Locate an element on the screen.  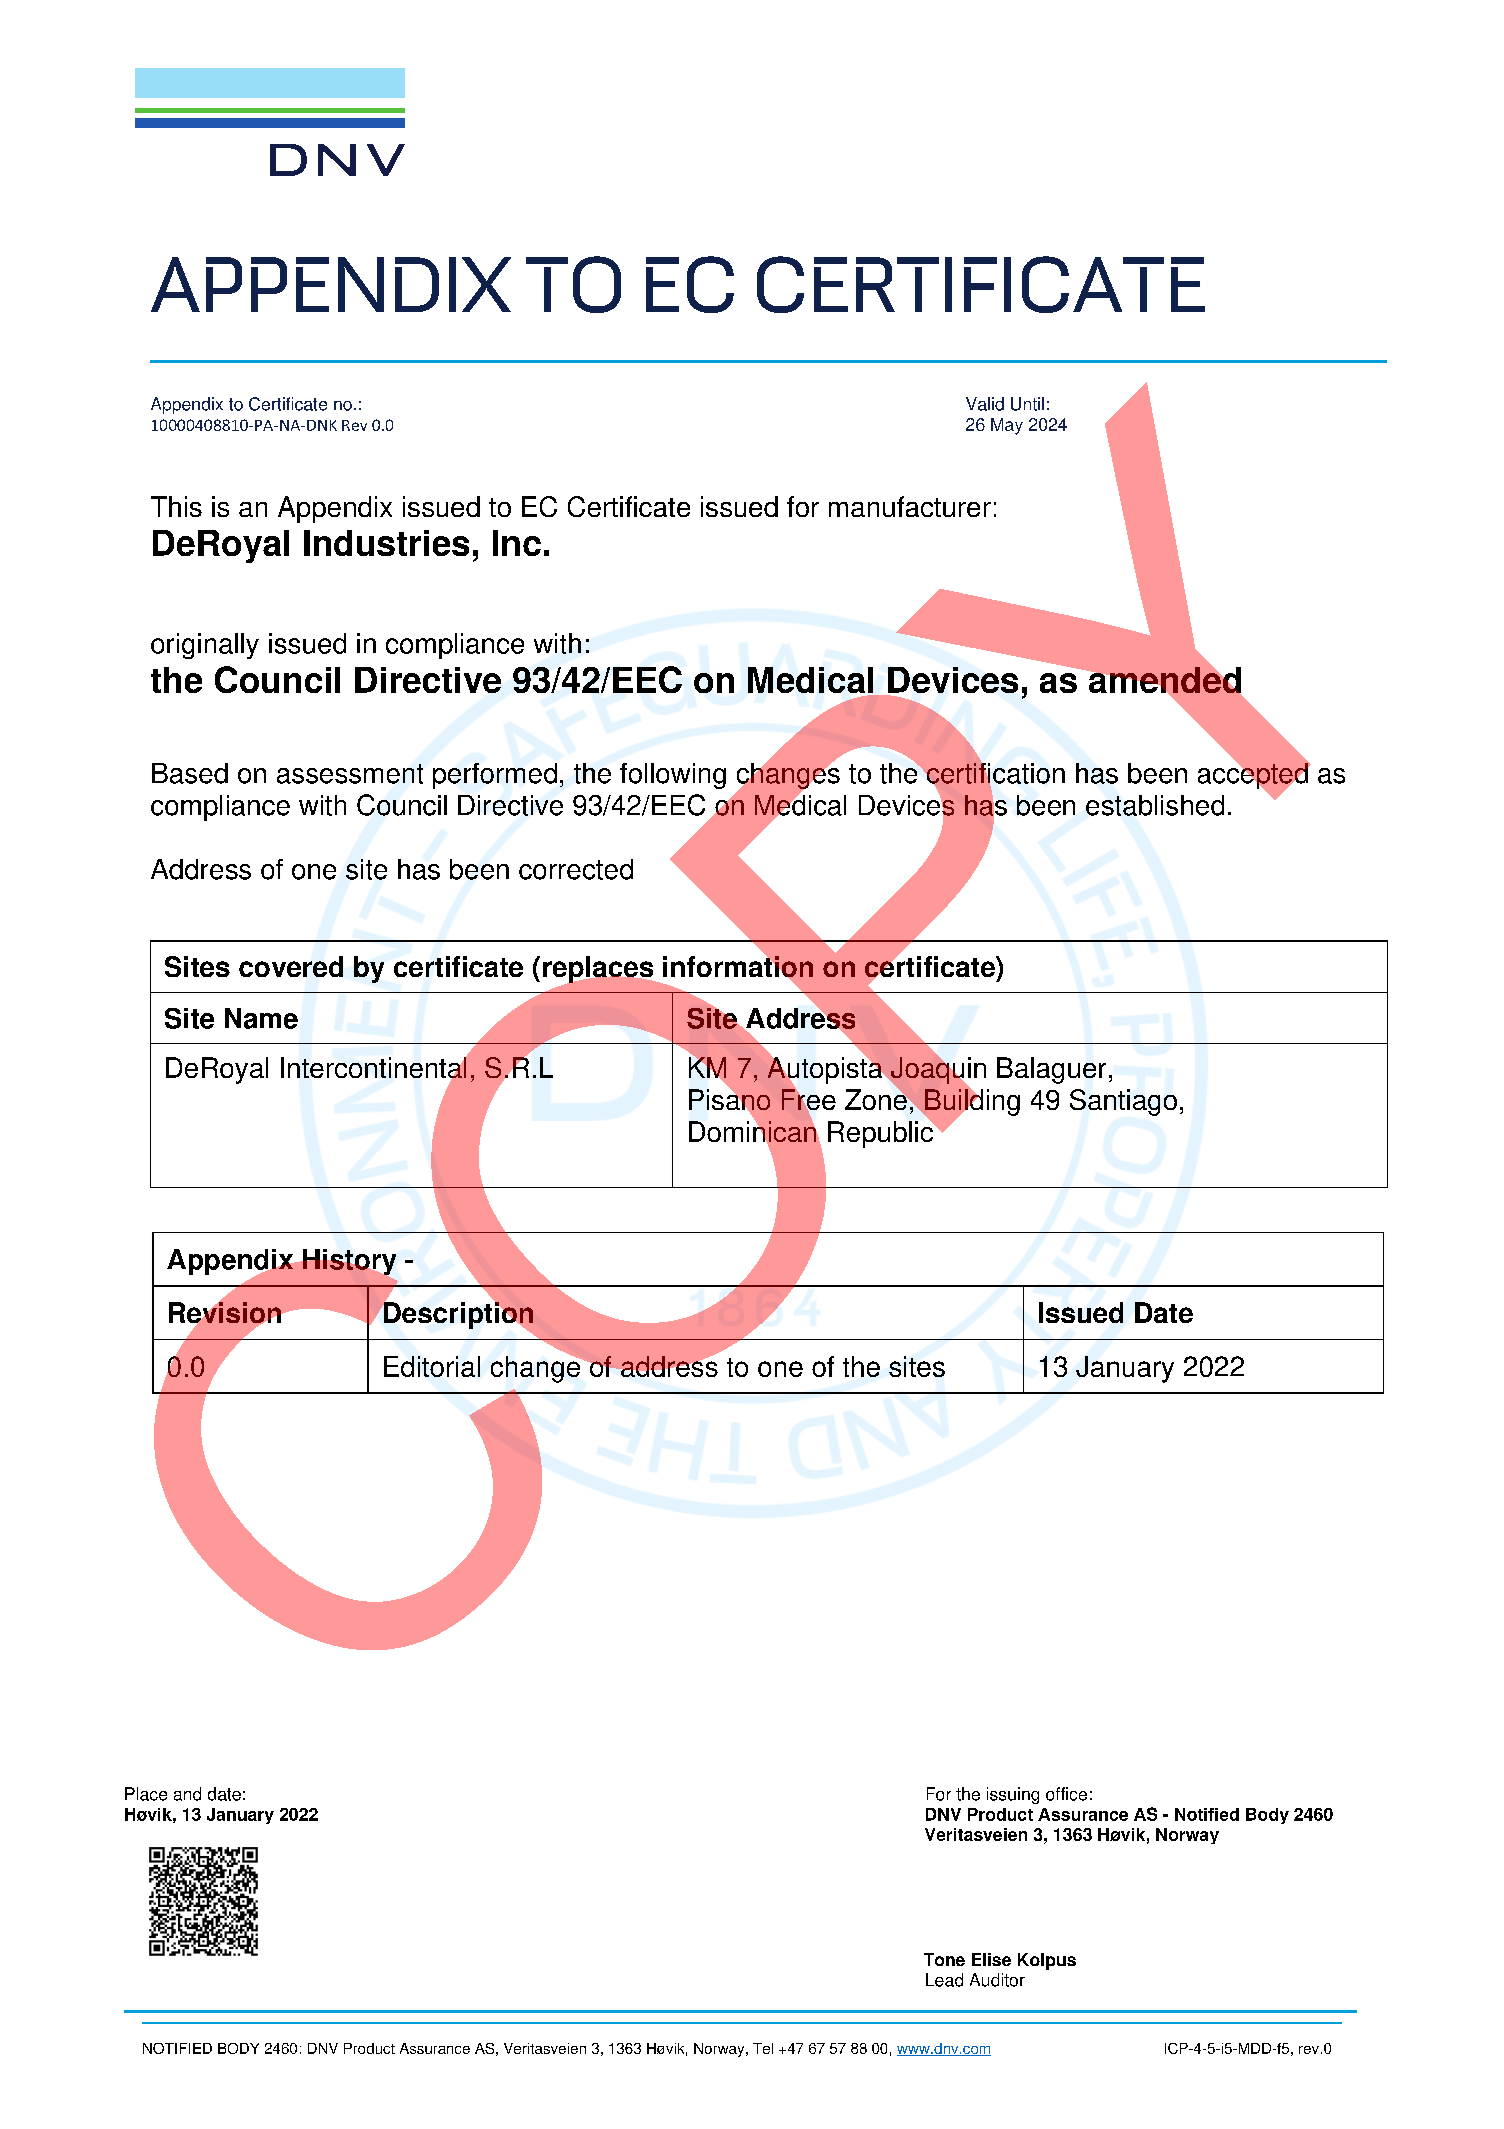
Santiago is located at coordinates (1123, 1102).
